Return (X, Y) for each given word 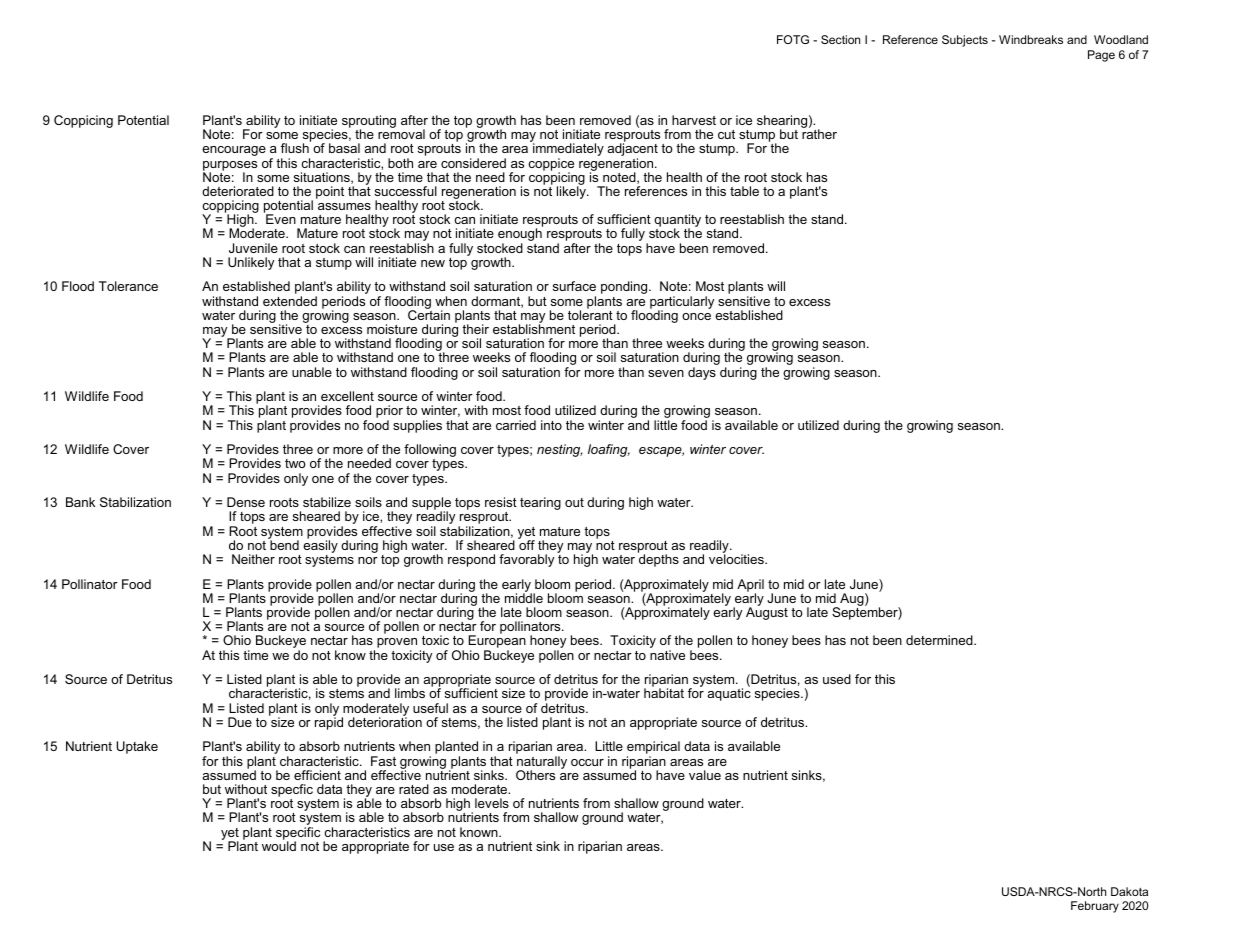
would (279, 845)
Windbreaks (1031, 39)
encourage (234, 151)
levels (492, 803)
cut (726, 134)
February (1095, 907)
